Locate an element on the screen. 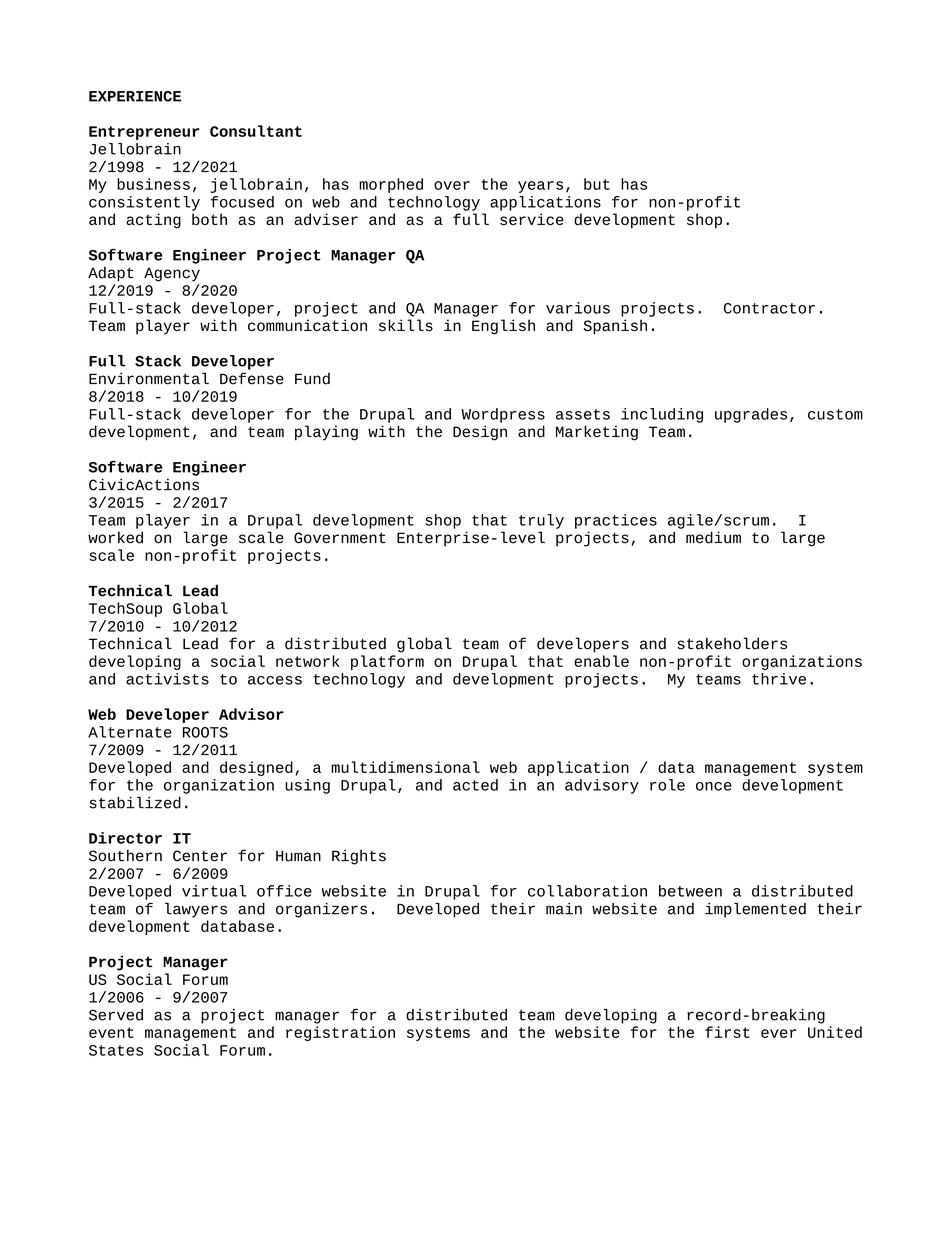 The width and height of the screenshot is (952, 1233). years is located at coordinates (540, 187).
